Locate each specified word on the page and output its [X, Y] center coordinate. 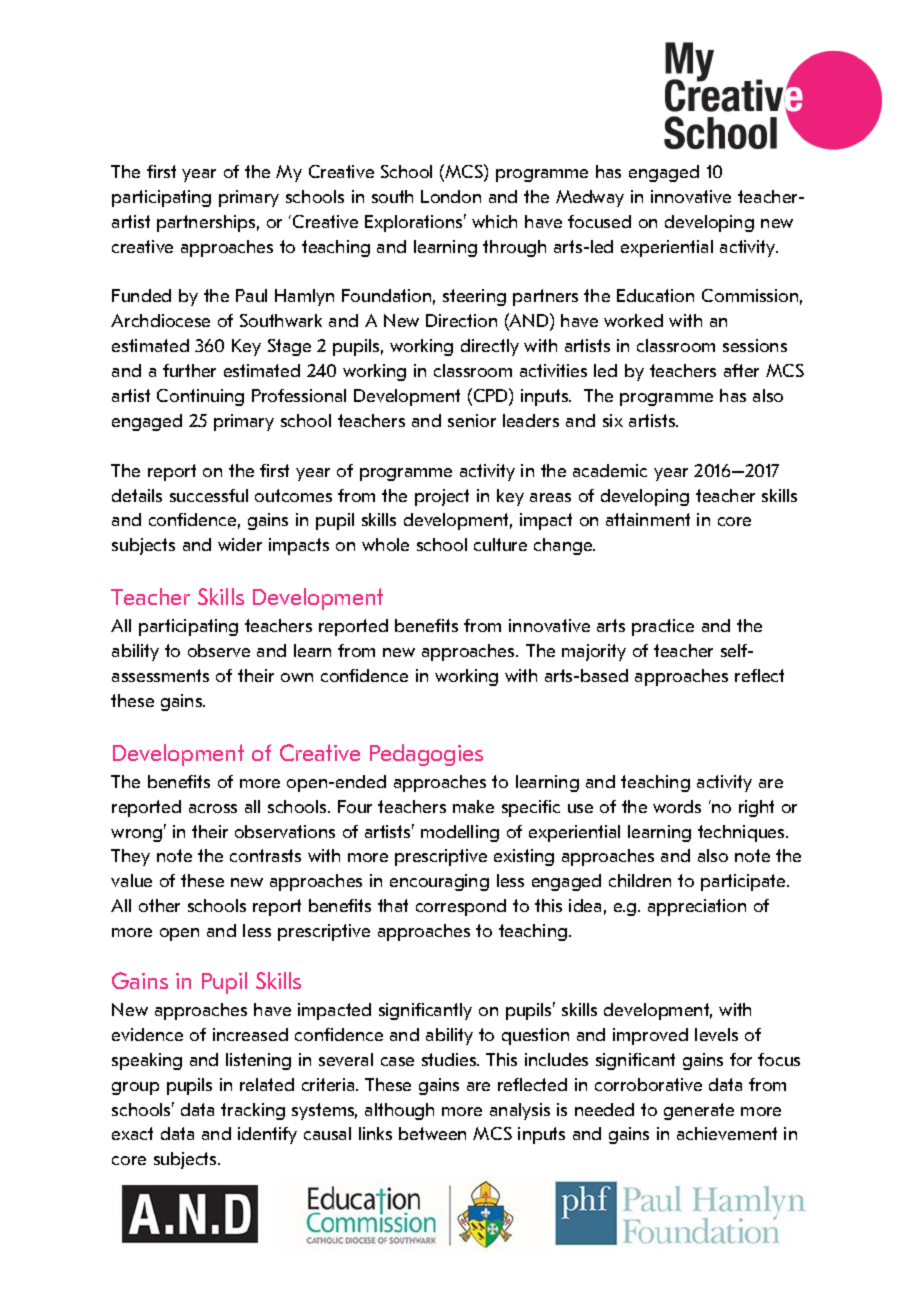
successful [209, 495]
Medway [590, 198]
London [451, 196]
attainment [648, 519]
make [473, 806]
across [213, 808]
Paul [251, 295]
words [677, 806]
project [442, 497]
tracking [253, 1111]
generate [699, 1111]
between [432, 1133]
